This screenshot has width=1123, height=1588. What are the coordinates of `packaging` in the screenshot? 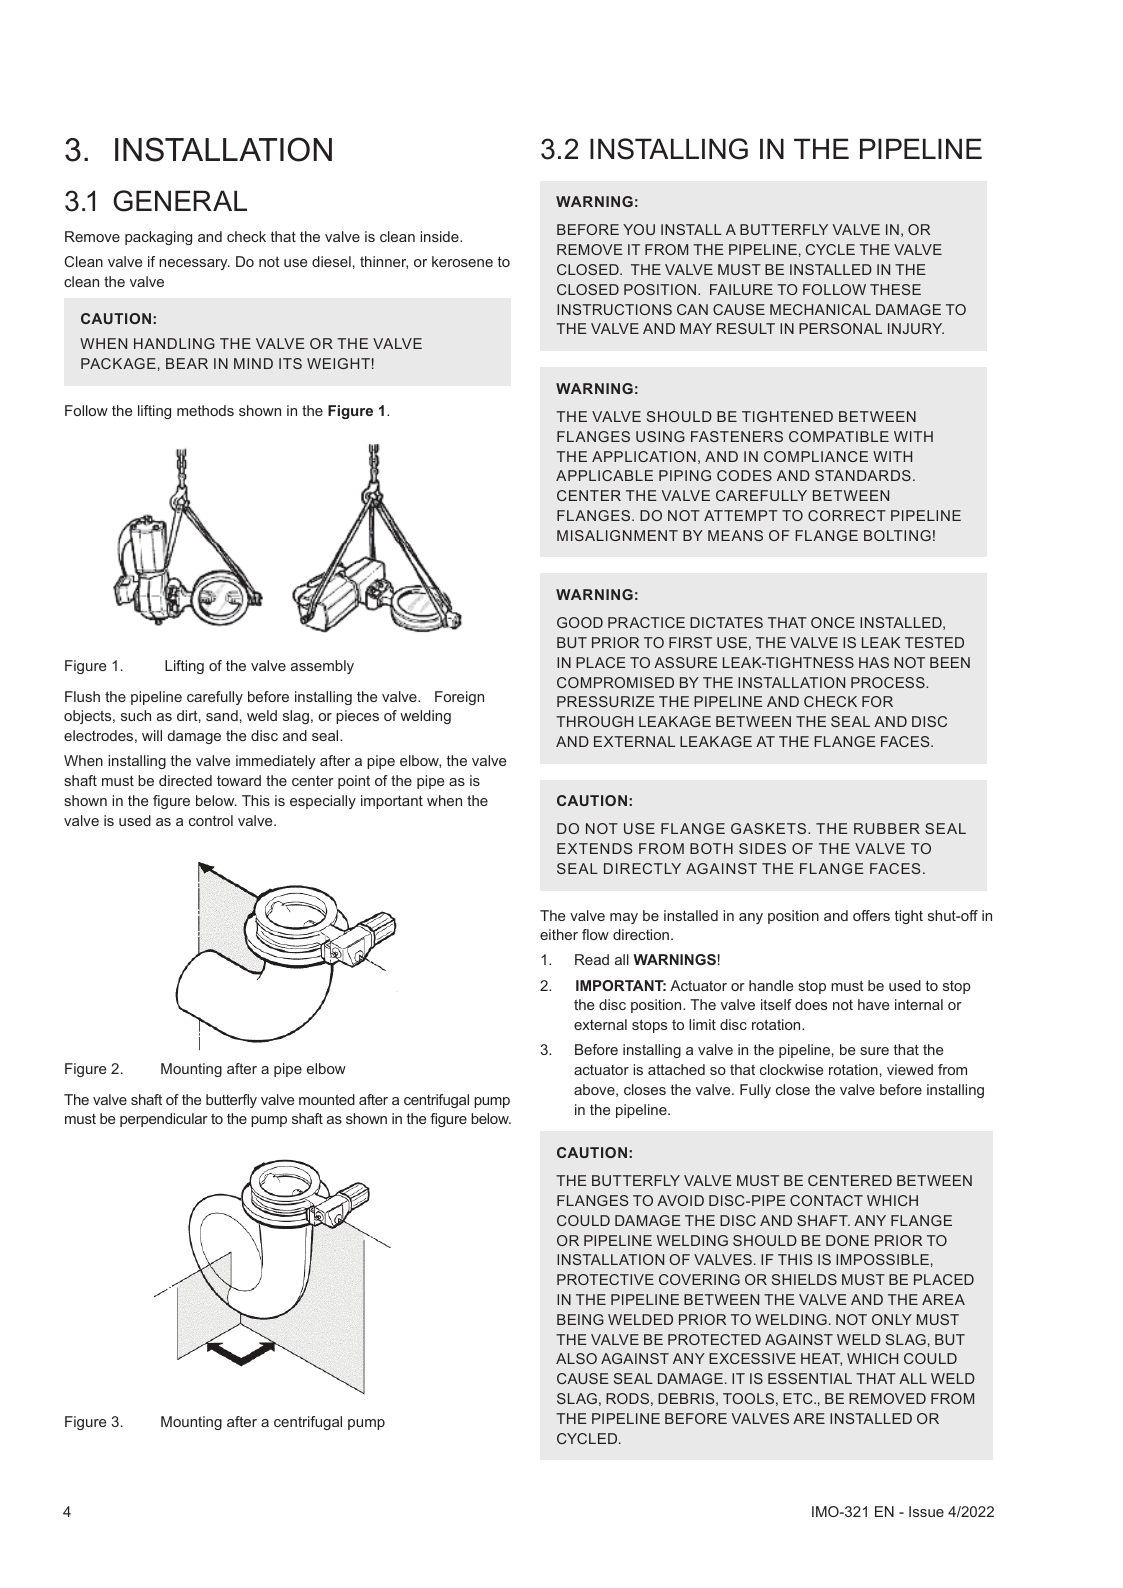 It's located at (158, 238).
